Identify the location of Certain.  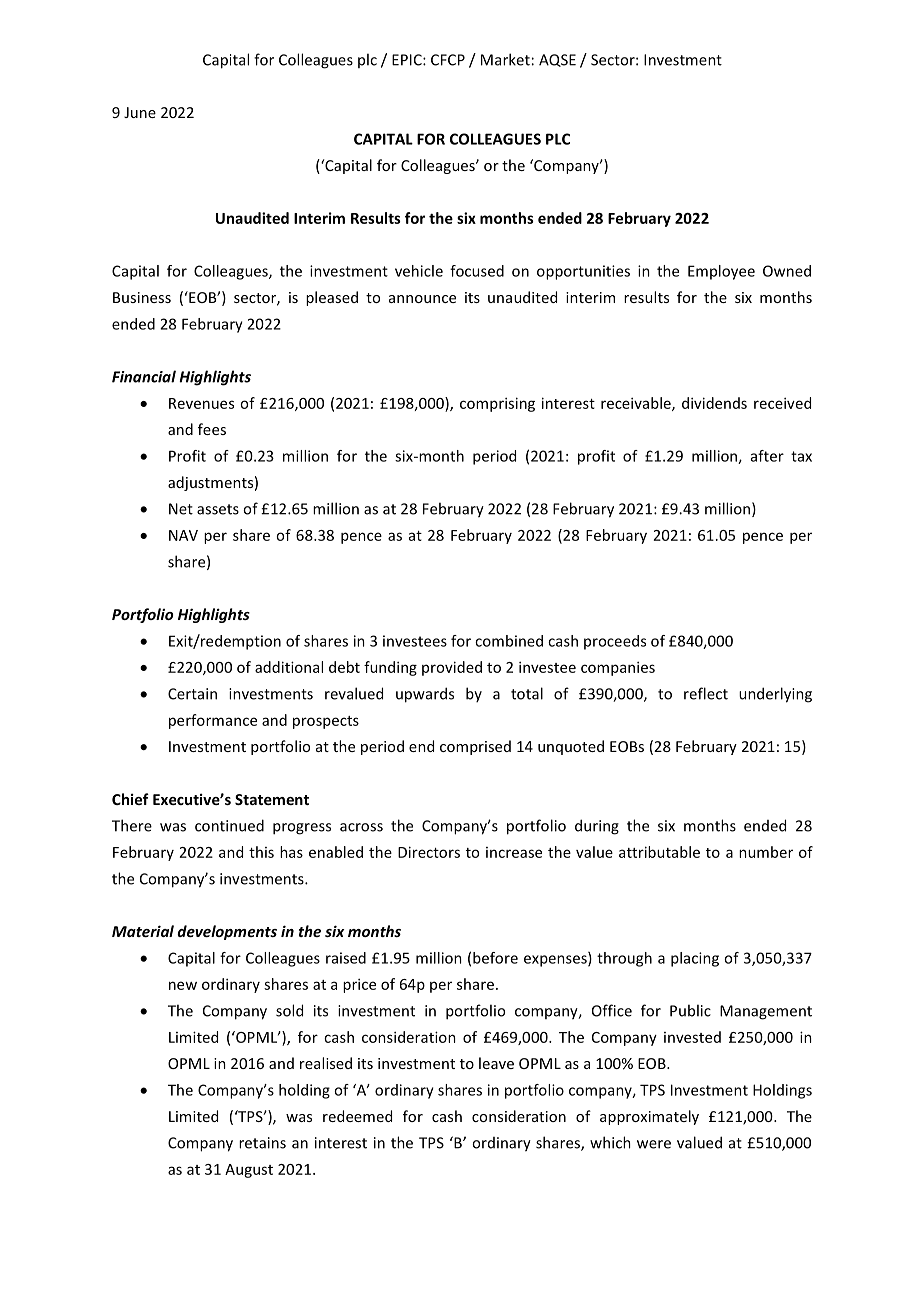
(192, 694).
